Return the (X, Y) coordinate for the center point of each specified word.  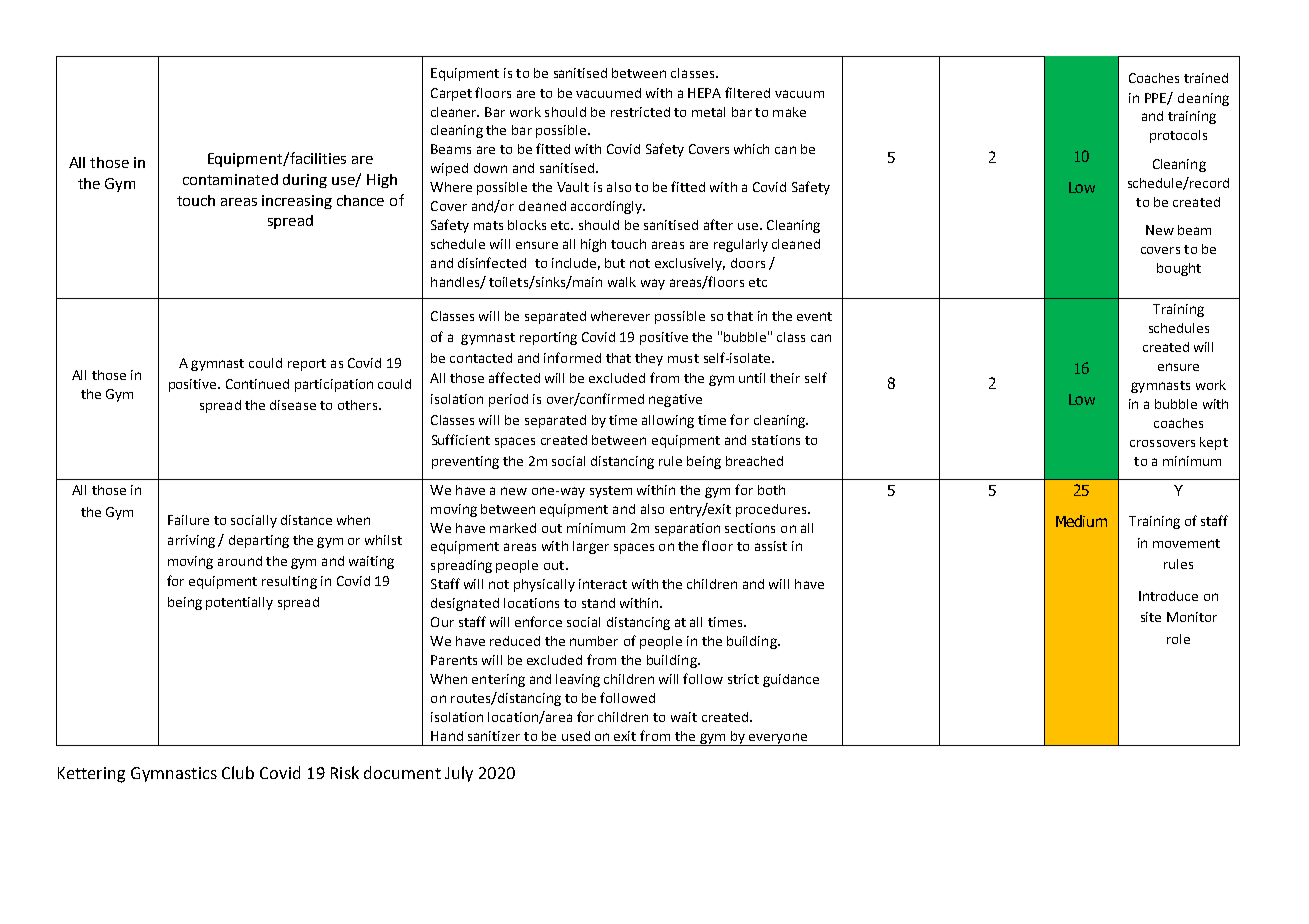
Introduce (1168, 596)
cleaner (455, 112)
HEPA (704, 93)
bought (1179, 269)
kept (1214, 443)
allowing (668, 421)
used (576, 736)
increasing (297, 202)
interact (603, 584)
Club (238, 772)
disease (293, 405)
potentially (239, 603)
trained (1206, 78)
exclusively (690, 264)
